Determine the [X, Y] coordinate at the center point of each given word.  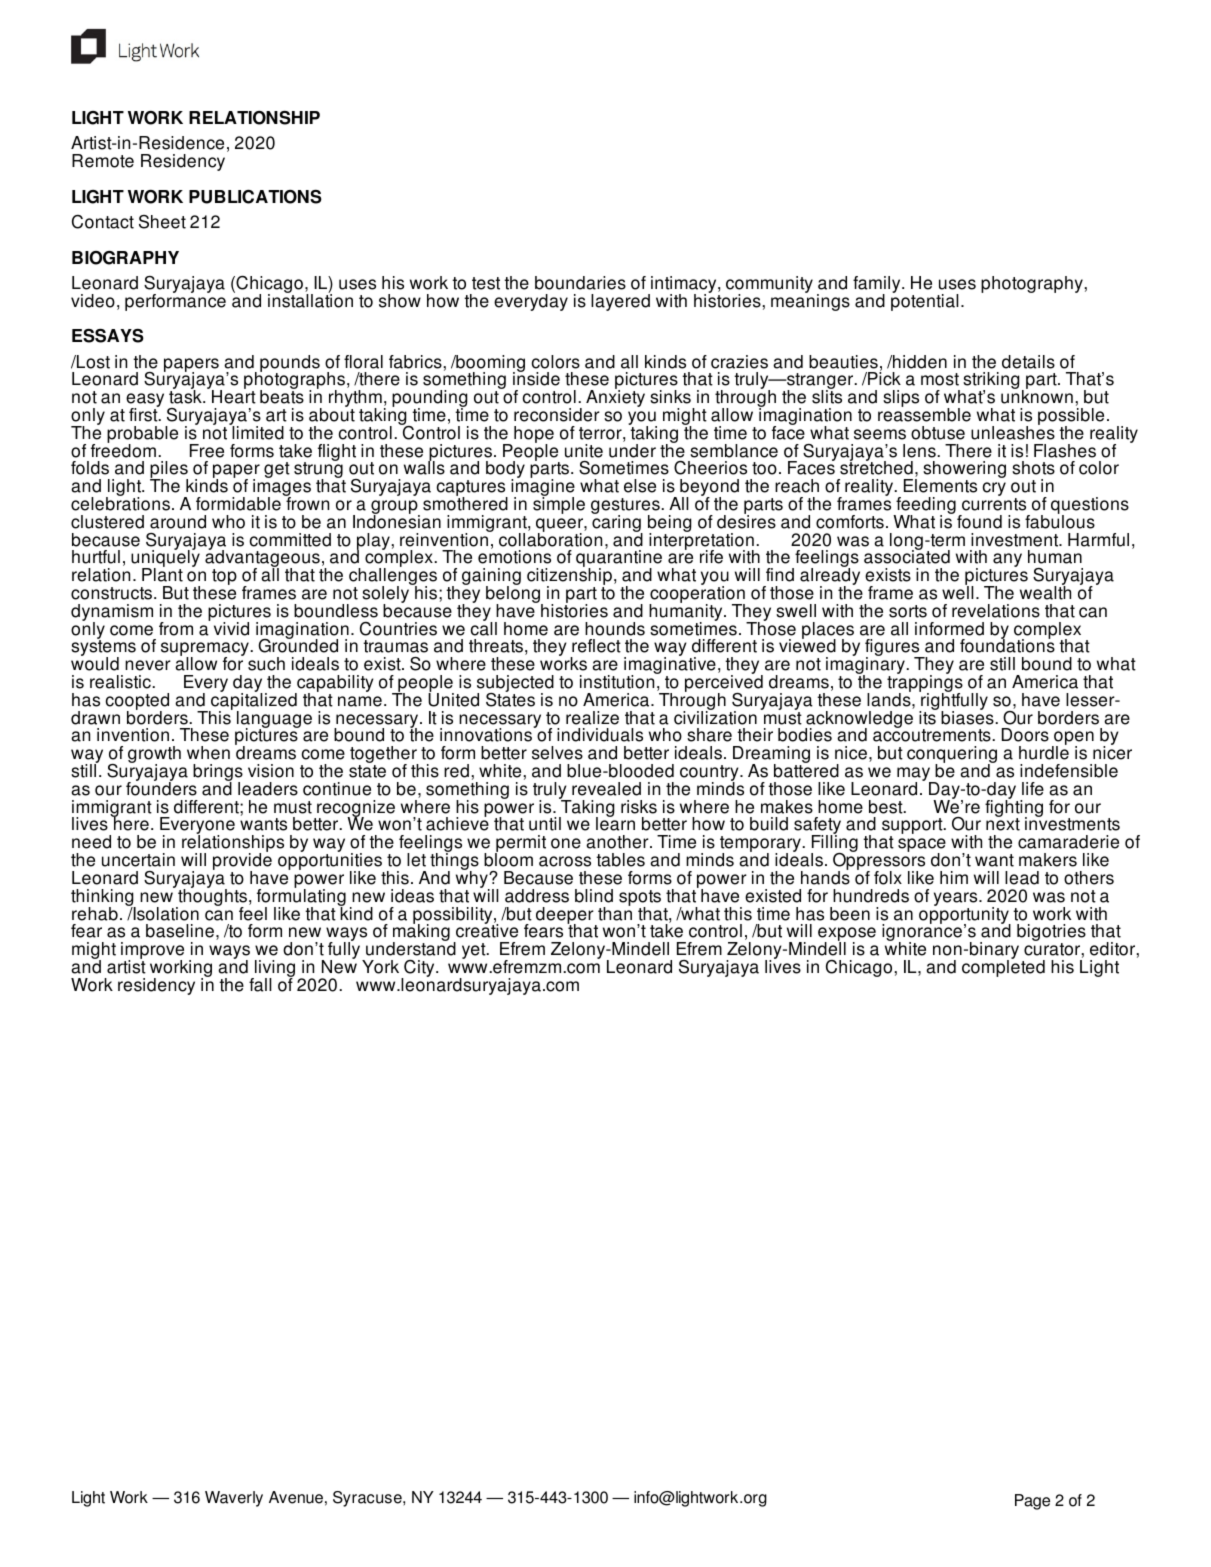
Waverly [234, 1499]
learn [615, 823]
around [178, 522]
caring [617, 524]
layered [620, 302]
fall [260, 985]
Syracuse [368, 1499]
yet [475, 951]
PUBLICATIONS [255, 197]
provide [242, 862]
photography [1033, 284]
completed [1003, 967]
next [1003, 823]
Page [1032, 1502]
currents [994, 504]
